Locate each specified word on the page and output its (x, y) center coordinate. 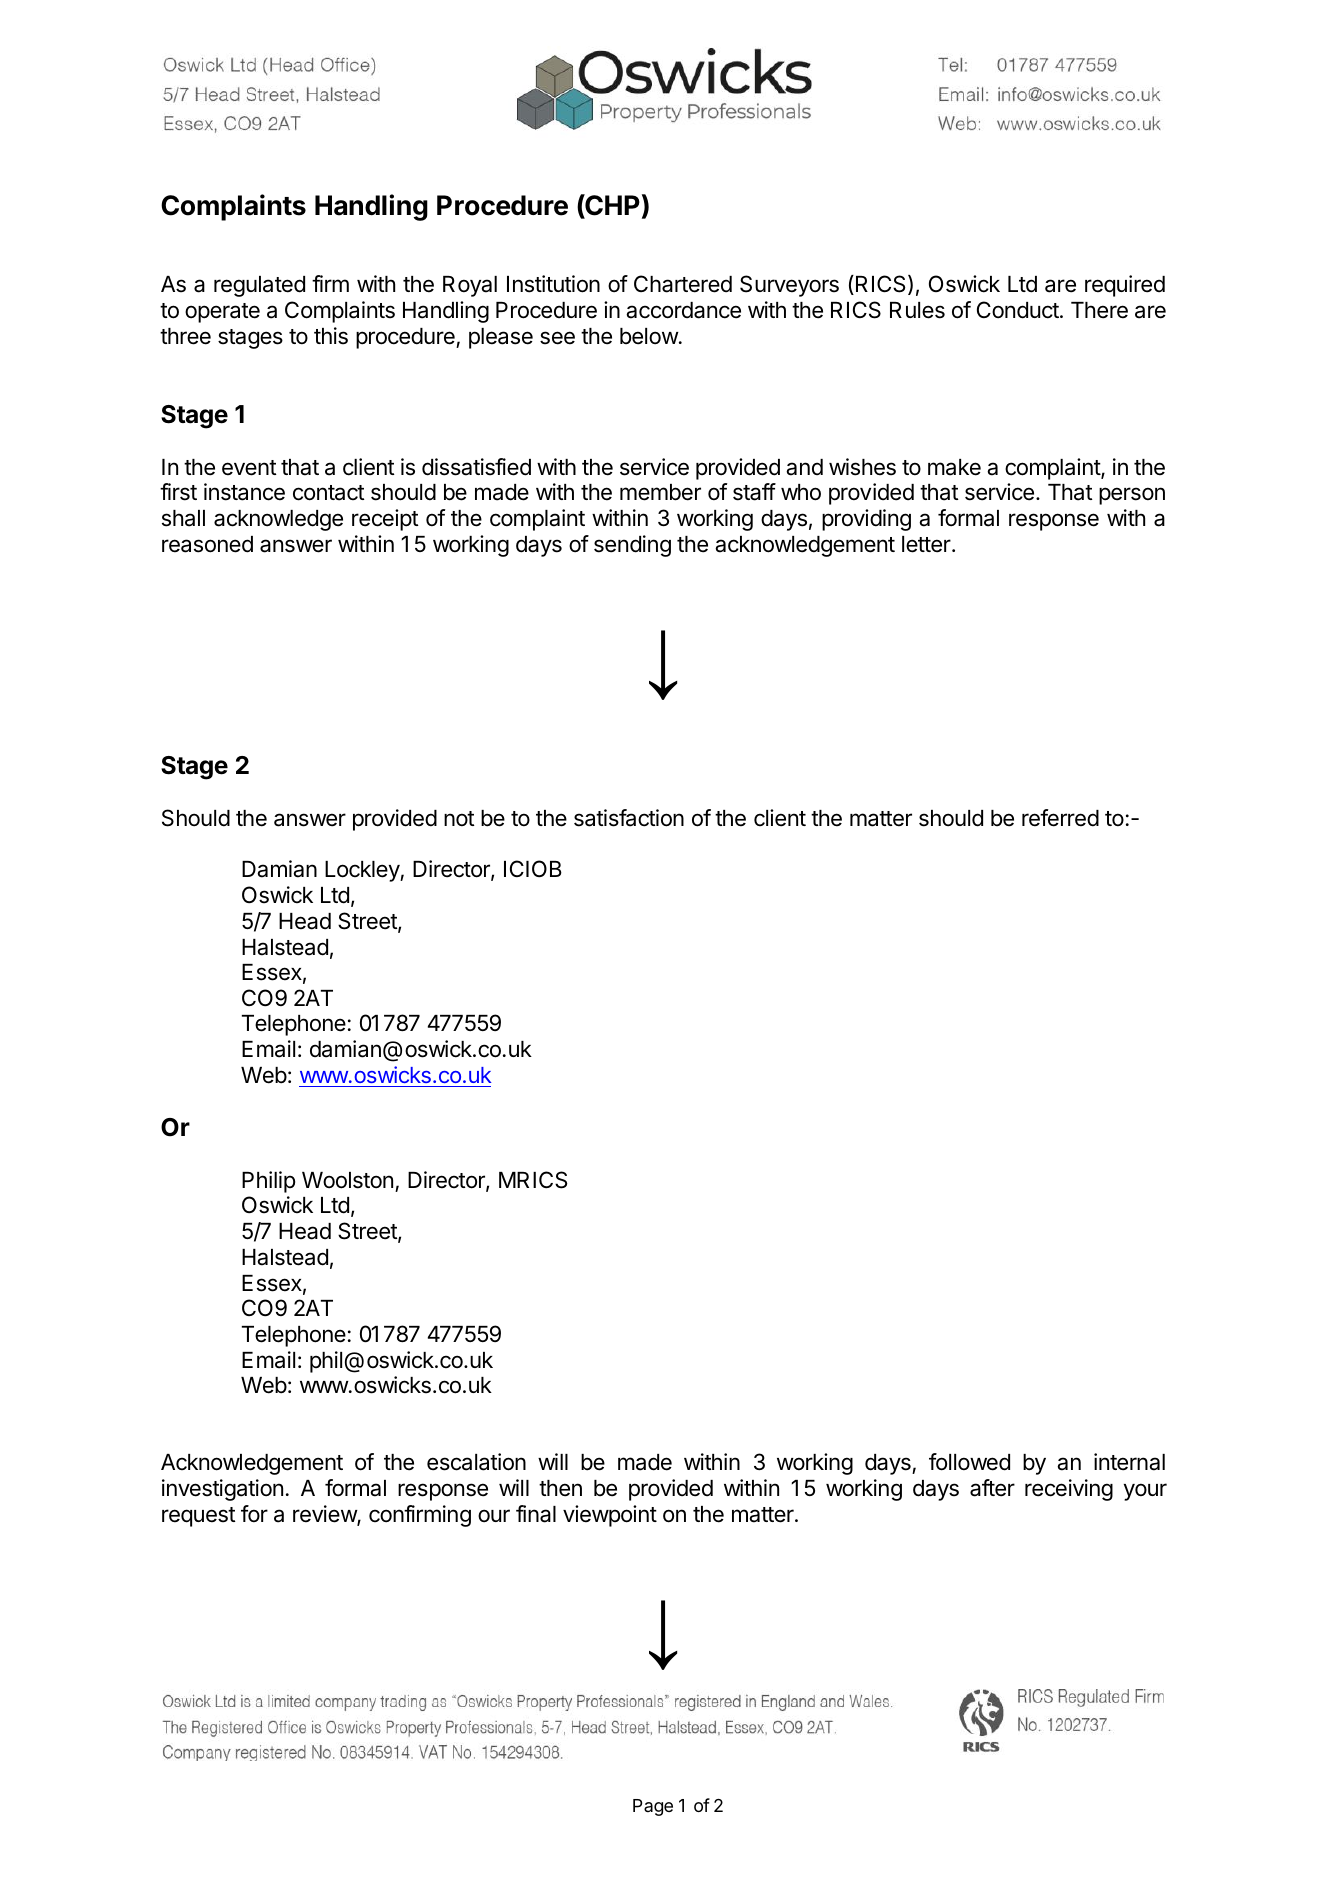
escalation (476, 1462)
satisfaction (629, 818)
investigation (222, 1490)
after (992, 1488)
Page (653, 1807)
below (649, 336)
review (325, 1515)
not (459, 818)
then (560, 1488)
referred (1060, 818)
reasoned (207, 544)
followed (969, 1462)
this (331, 336)
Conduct (1018, 310)
